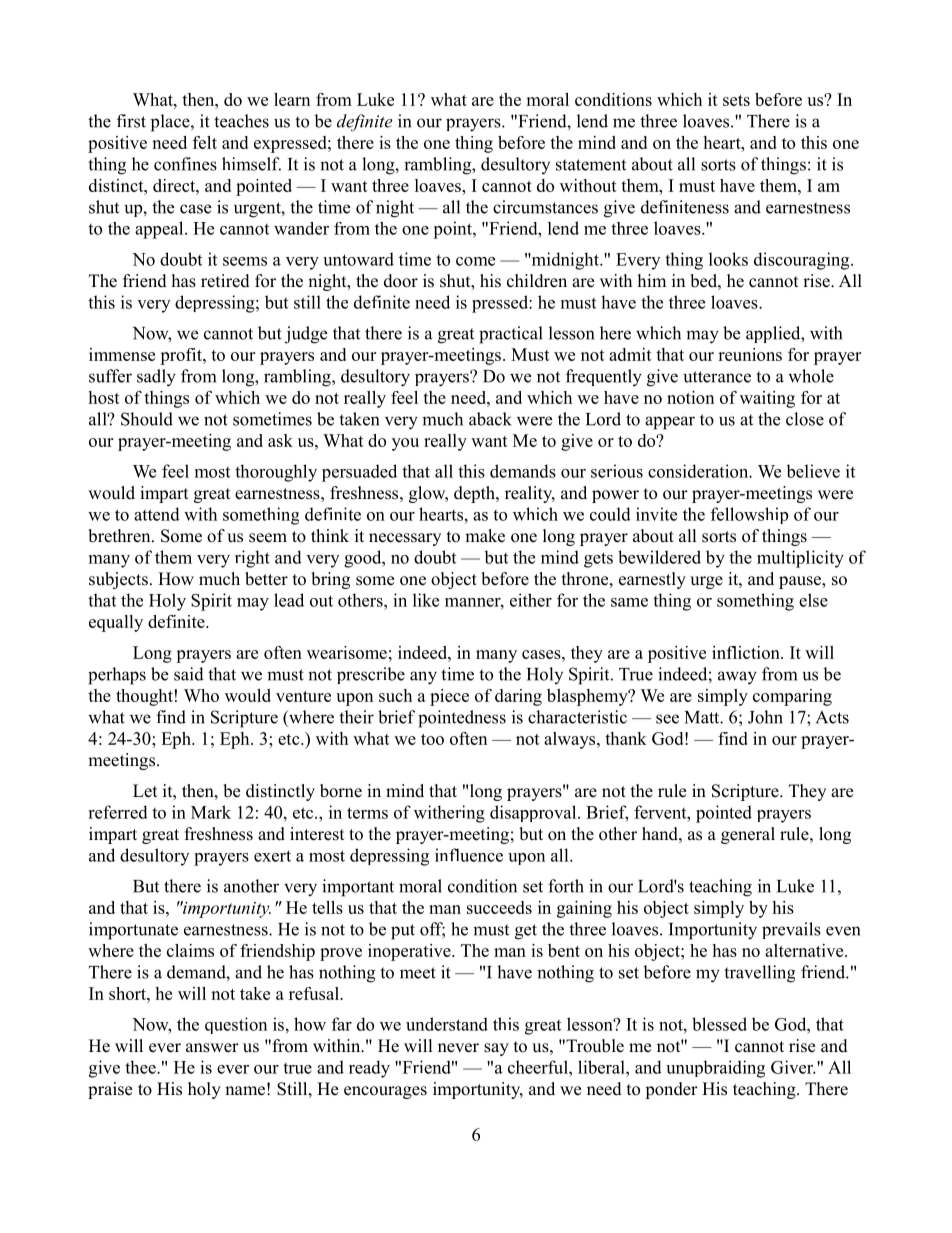 This screenshot has width=952, height=1233. I want to click on general, so click(748, 835).
